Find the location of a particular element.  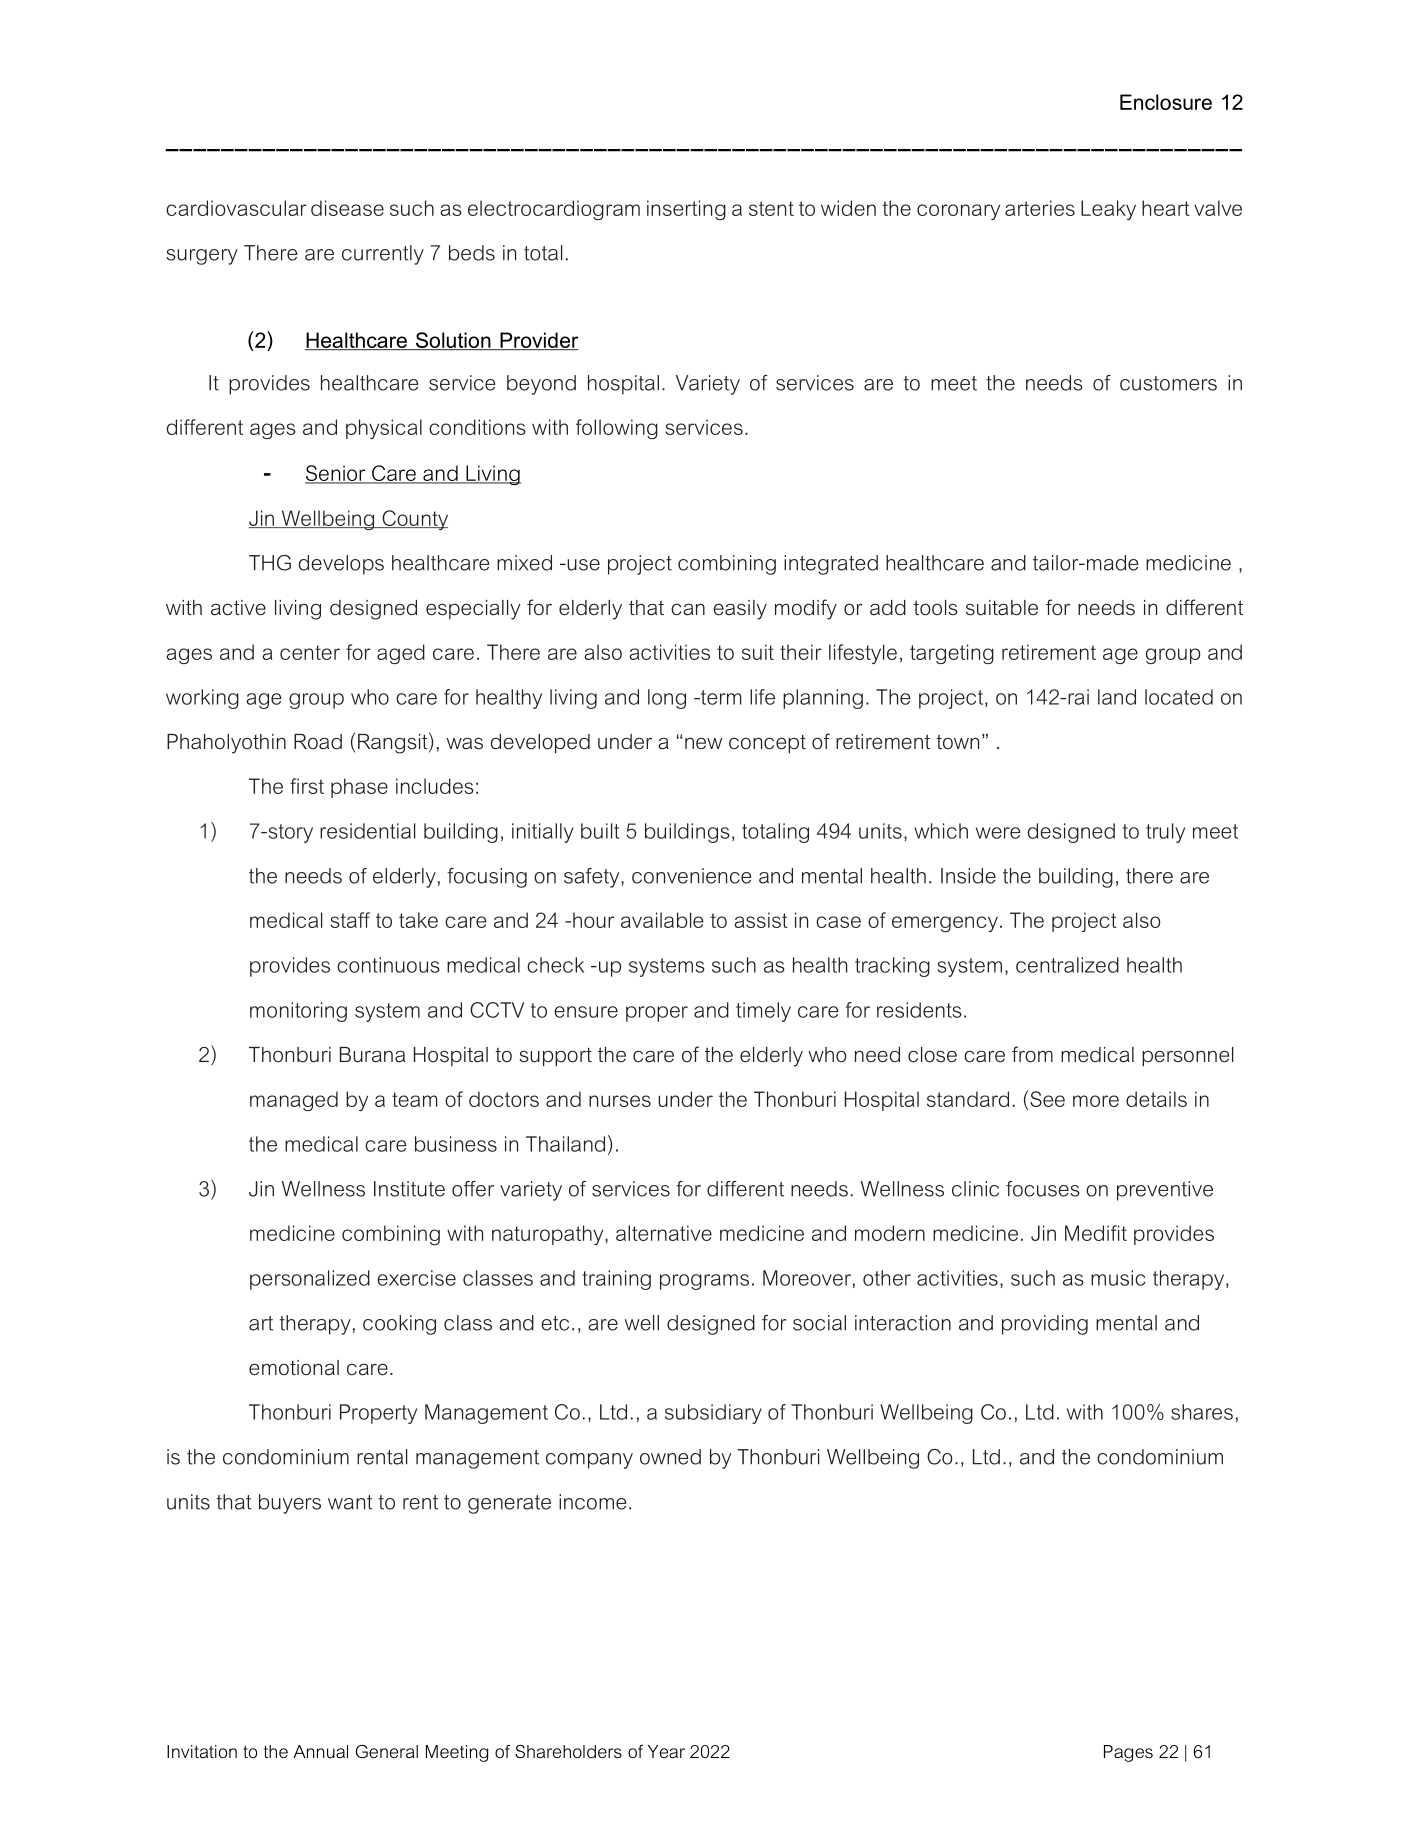

centralized is located at coordinates (1067, 965).
